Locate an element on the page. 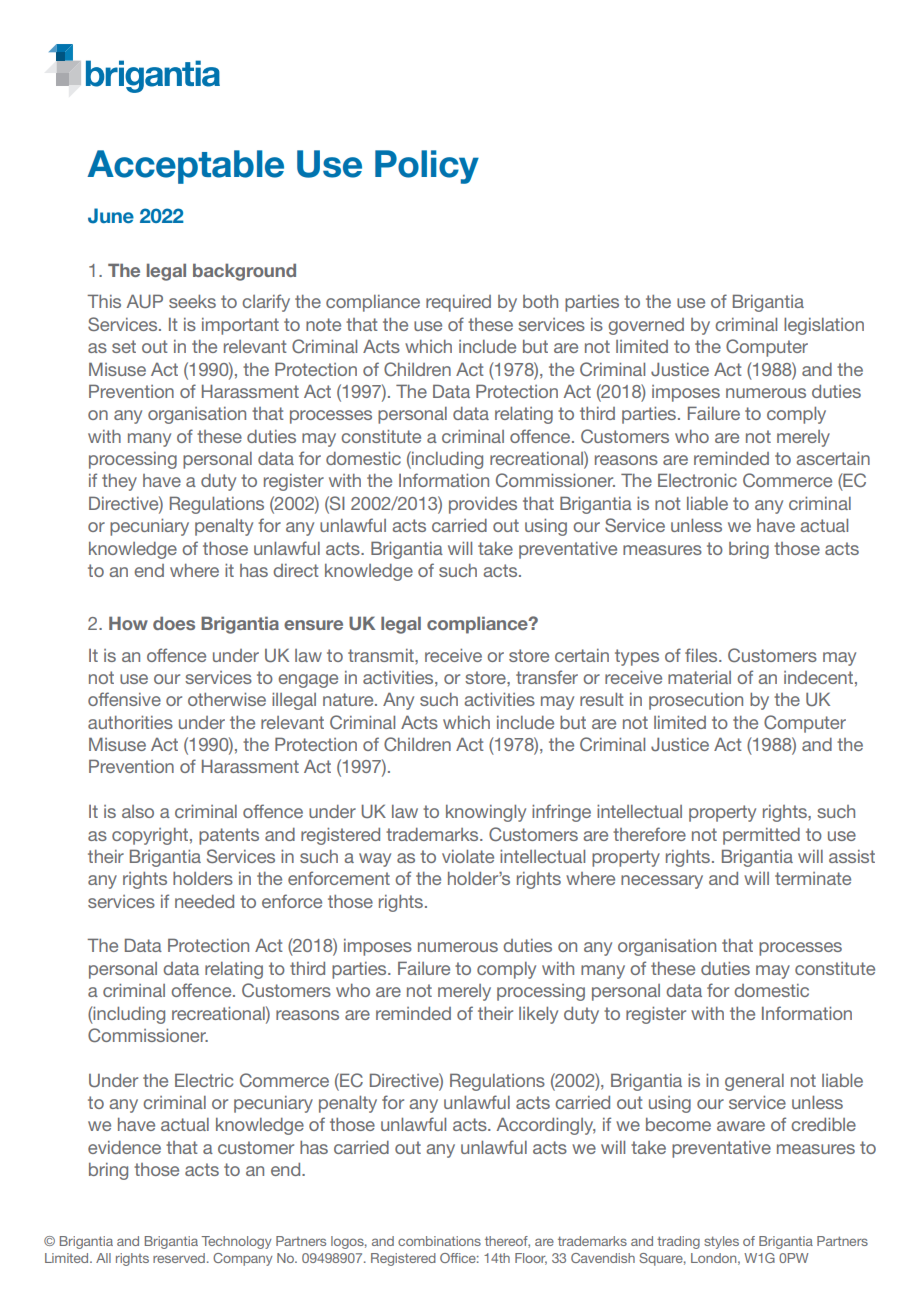  Acceptable is located at coordinates (185, 167).
